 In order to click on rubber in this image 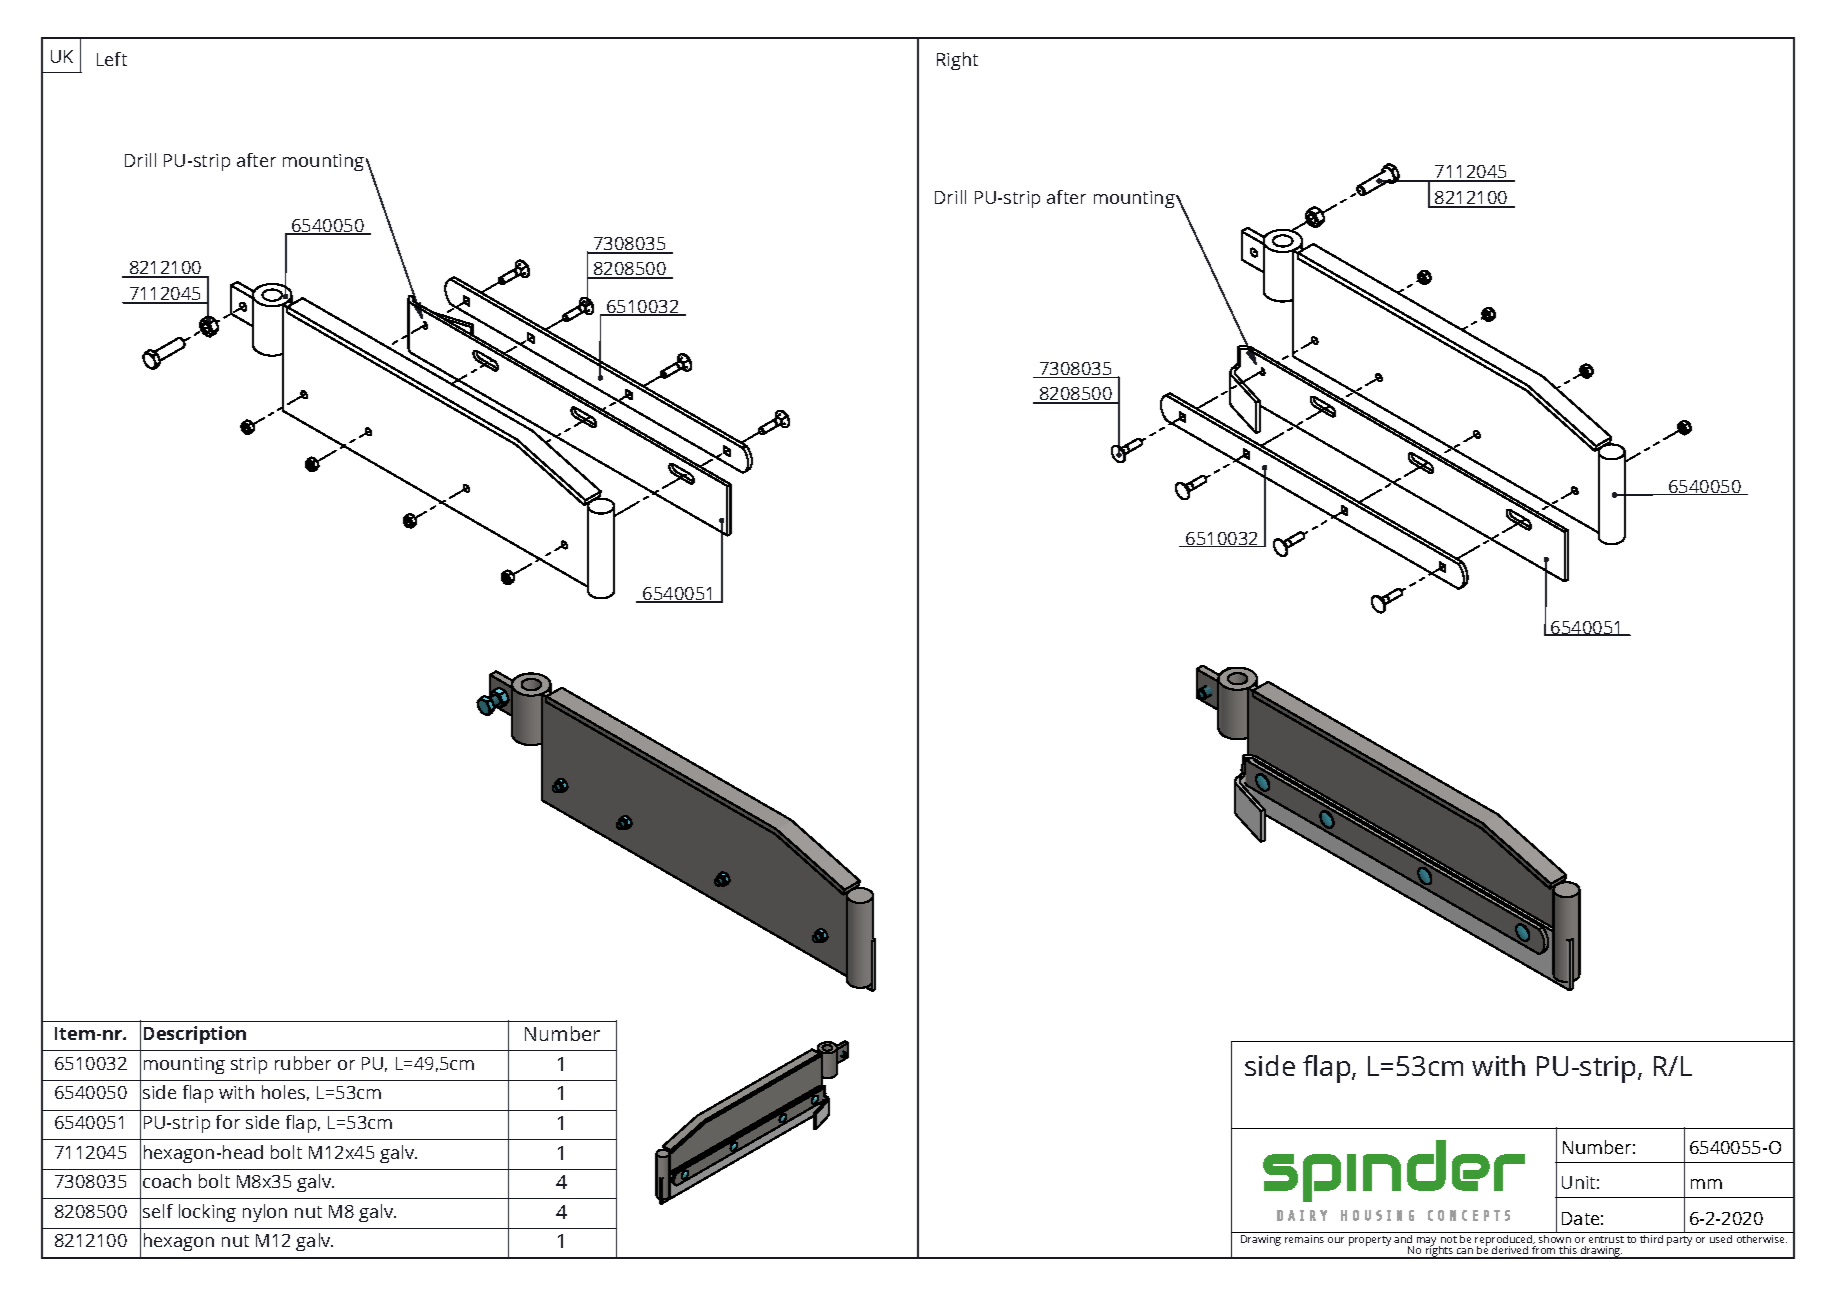, I will do `click(303, 1063)`.
